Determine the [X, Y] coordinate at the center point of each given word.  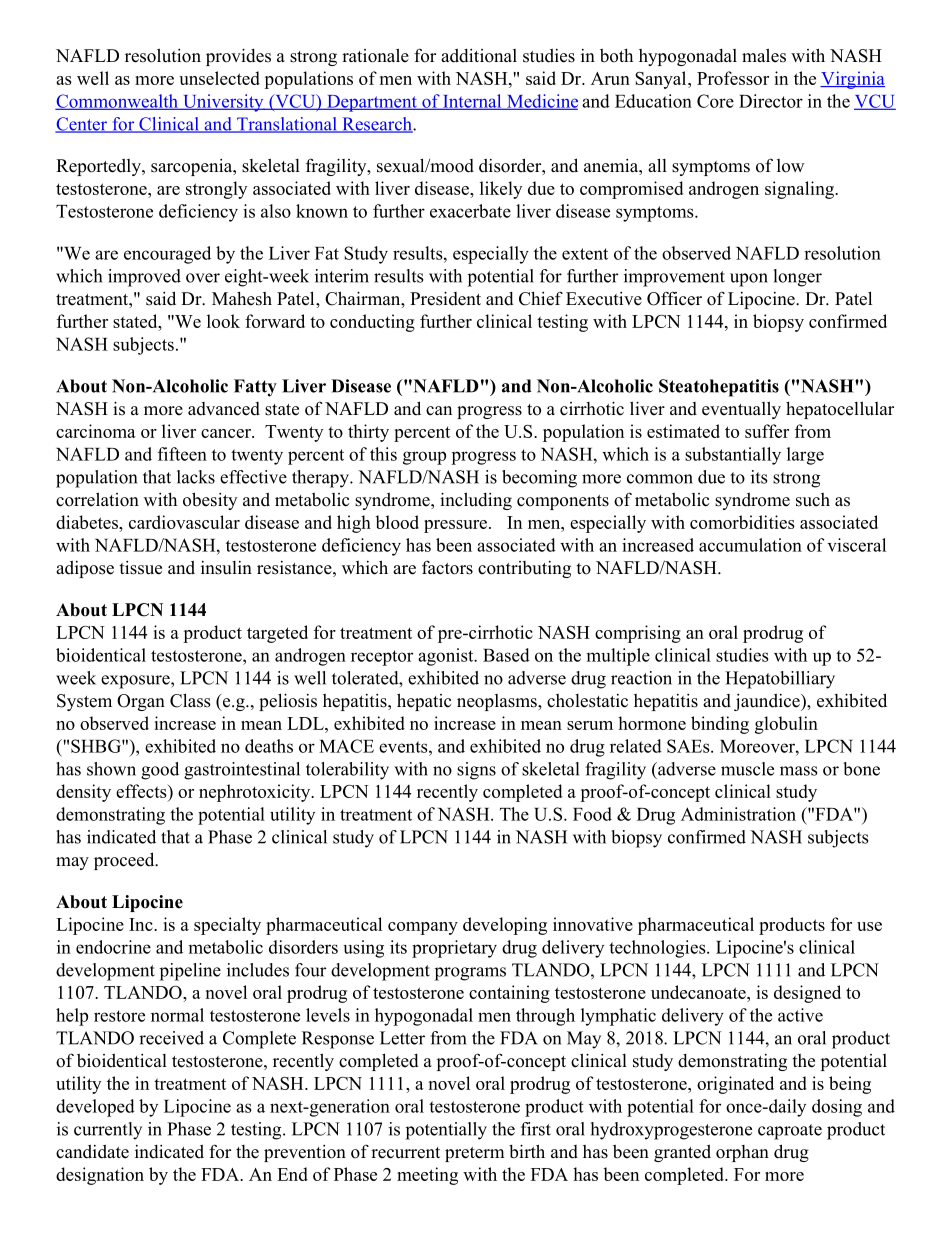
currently [108, 1131]
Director [771, 101]
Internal [472, 102]
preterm [475, 1154]
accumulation [750, 545]
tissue [140, 568]
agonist [447, 657]
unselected [219, 78]
